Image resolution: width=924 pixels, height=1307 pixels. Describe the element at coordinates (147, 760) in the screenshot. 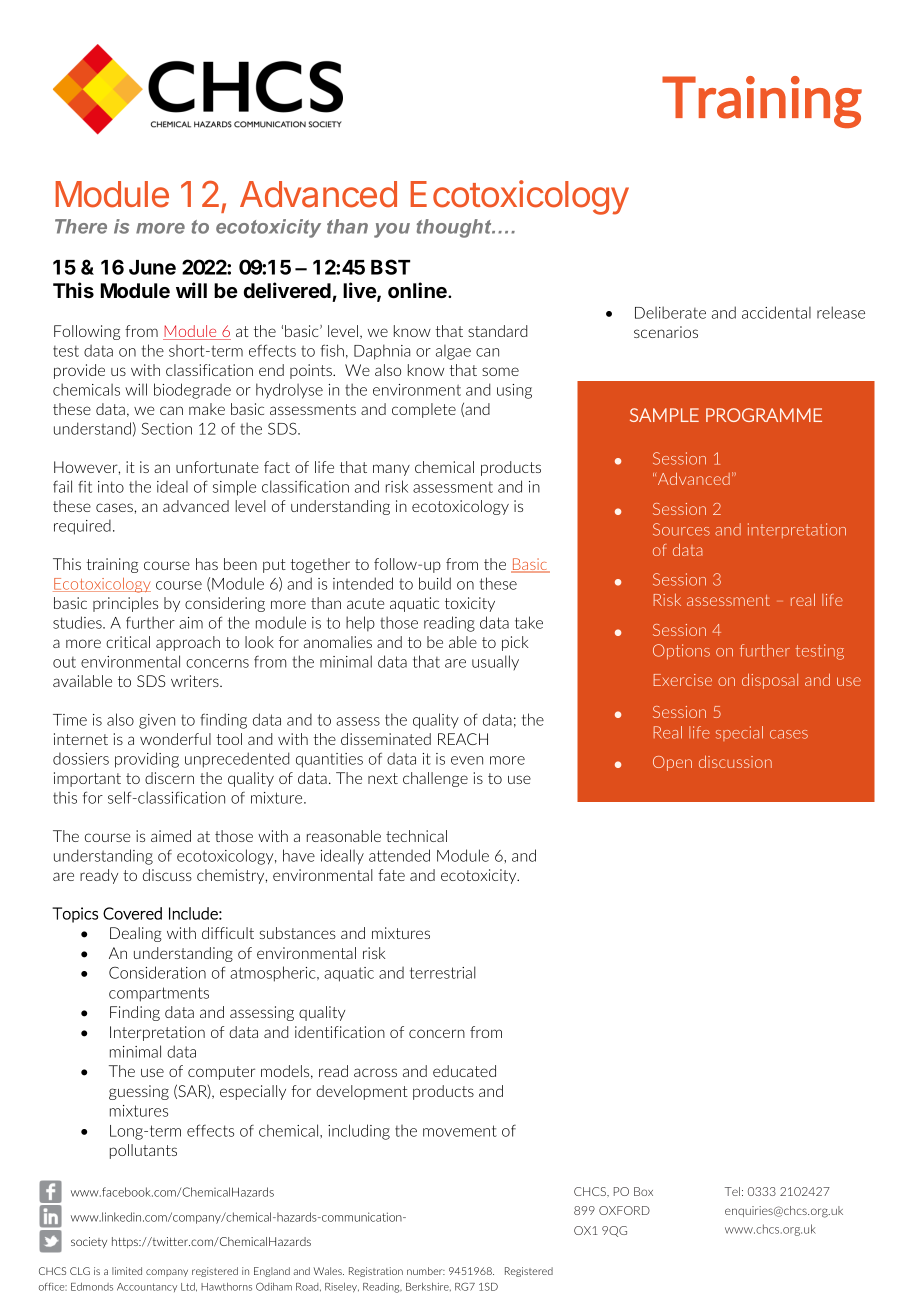

I see `providing` at that location.
